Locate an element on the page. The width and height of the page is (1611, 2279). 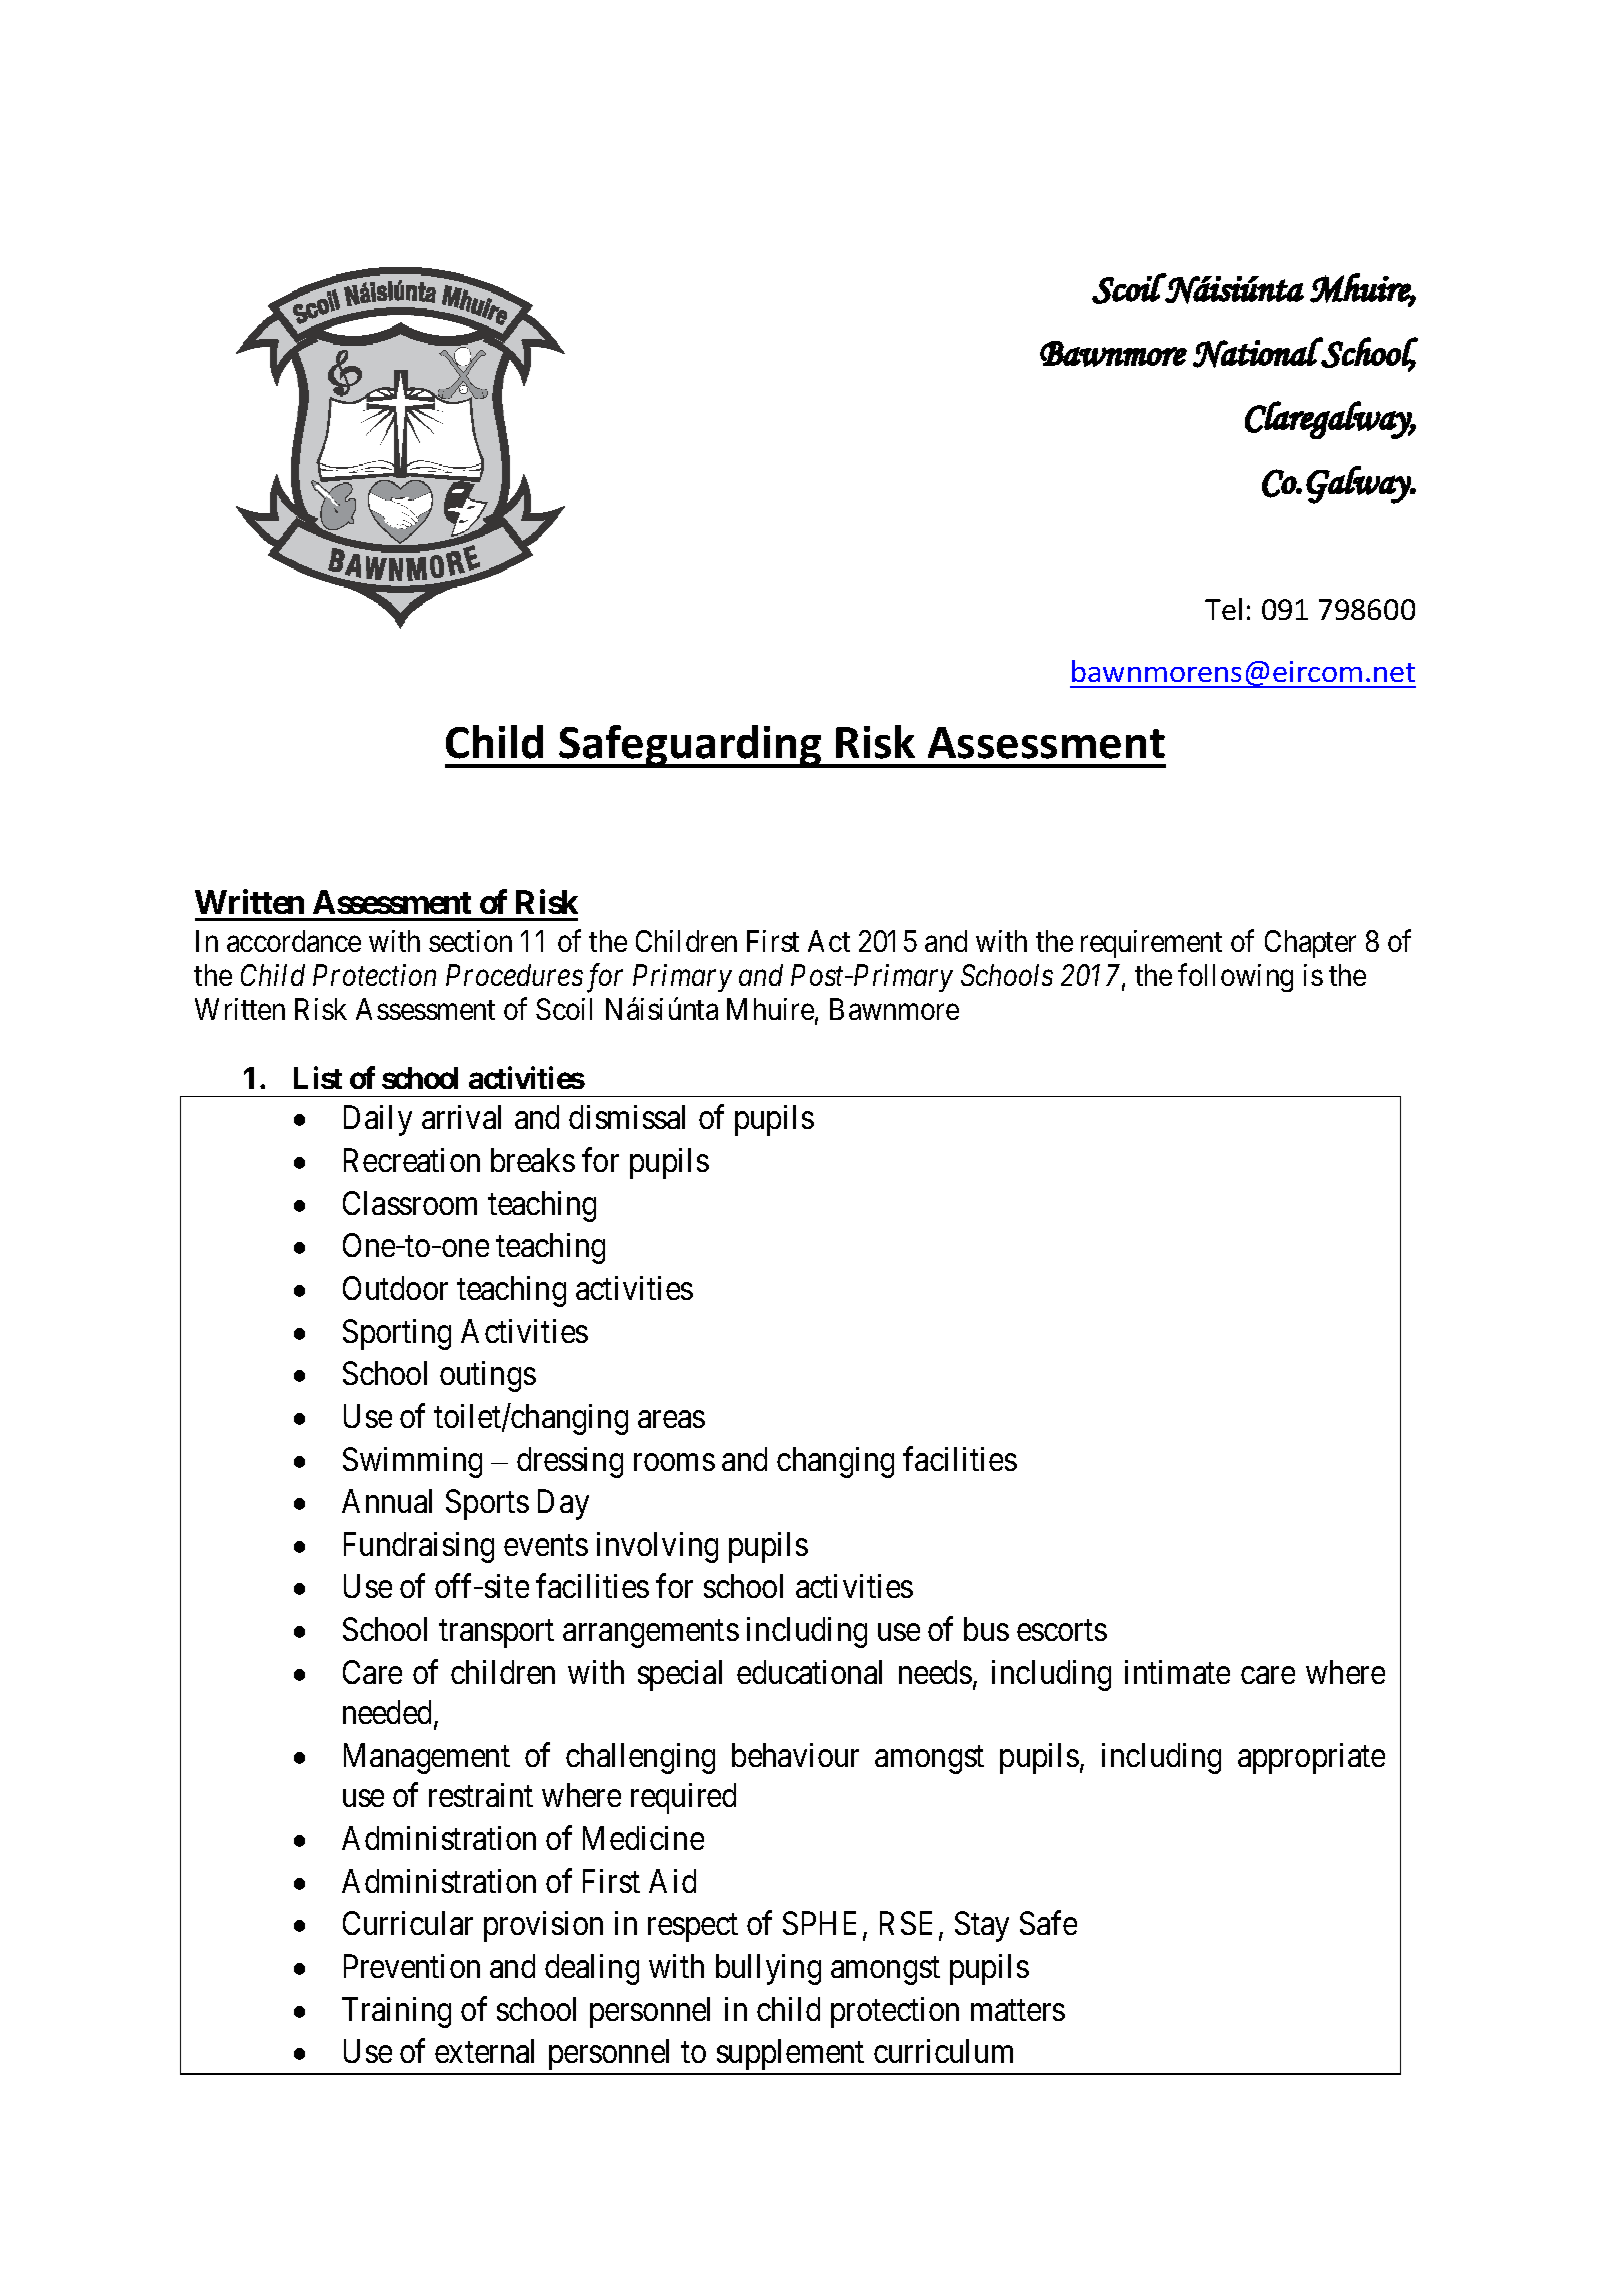
section is located at coordinates (470, 941).
